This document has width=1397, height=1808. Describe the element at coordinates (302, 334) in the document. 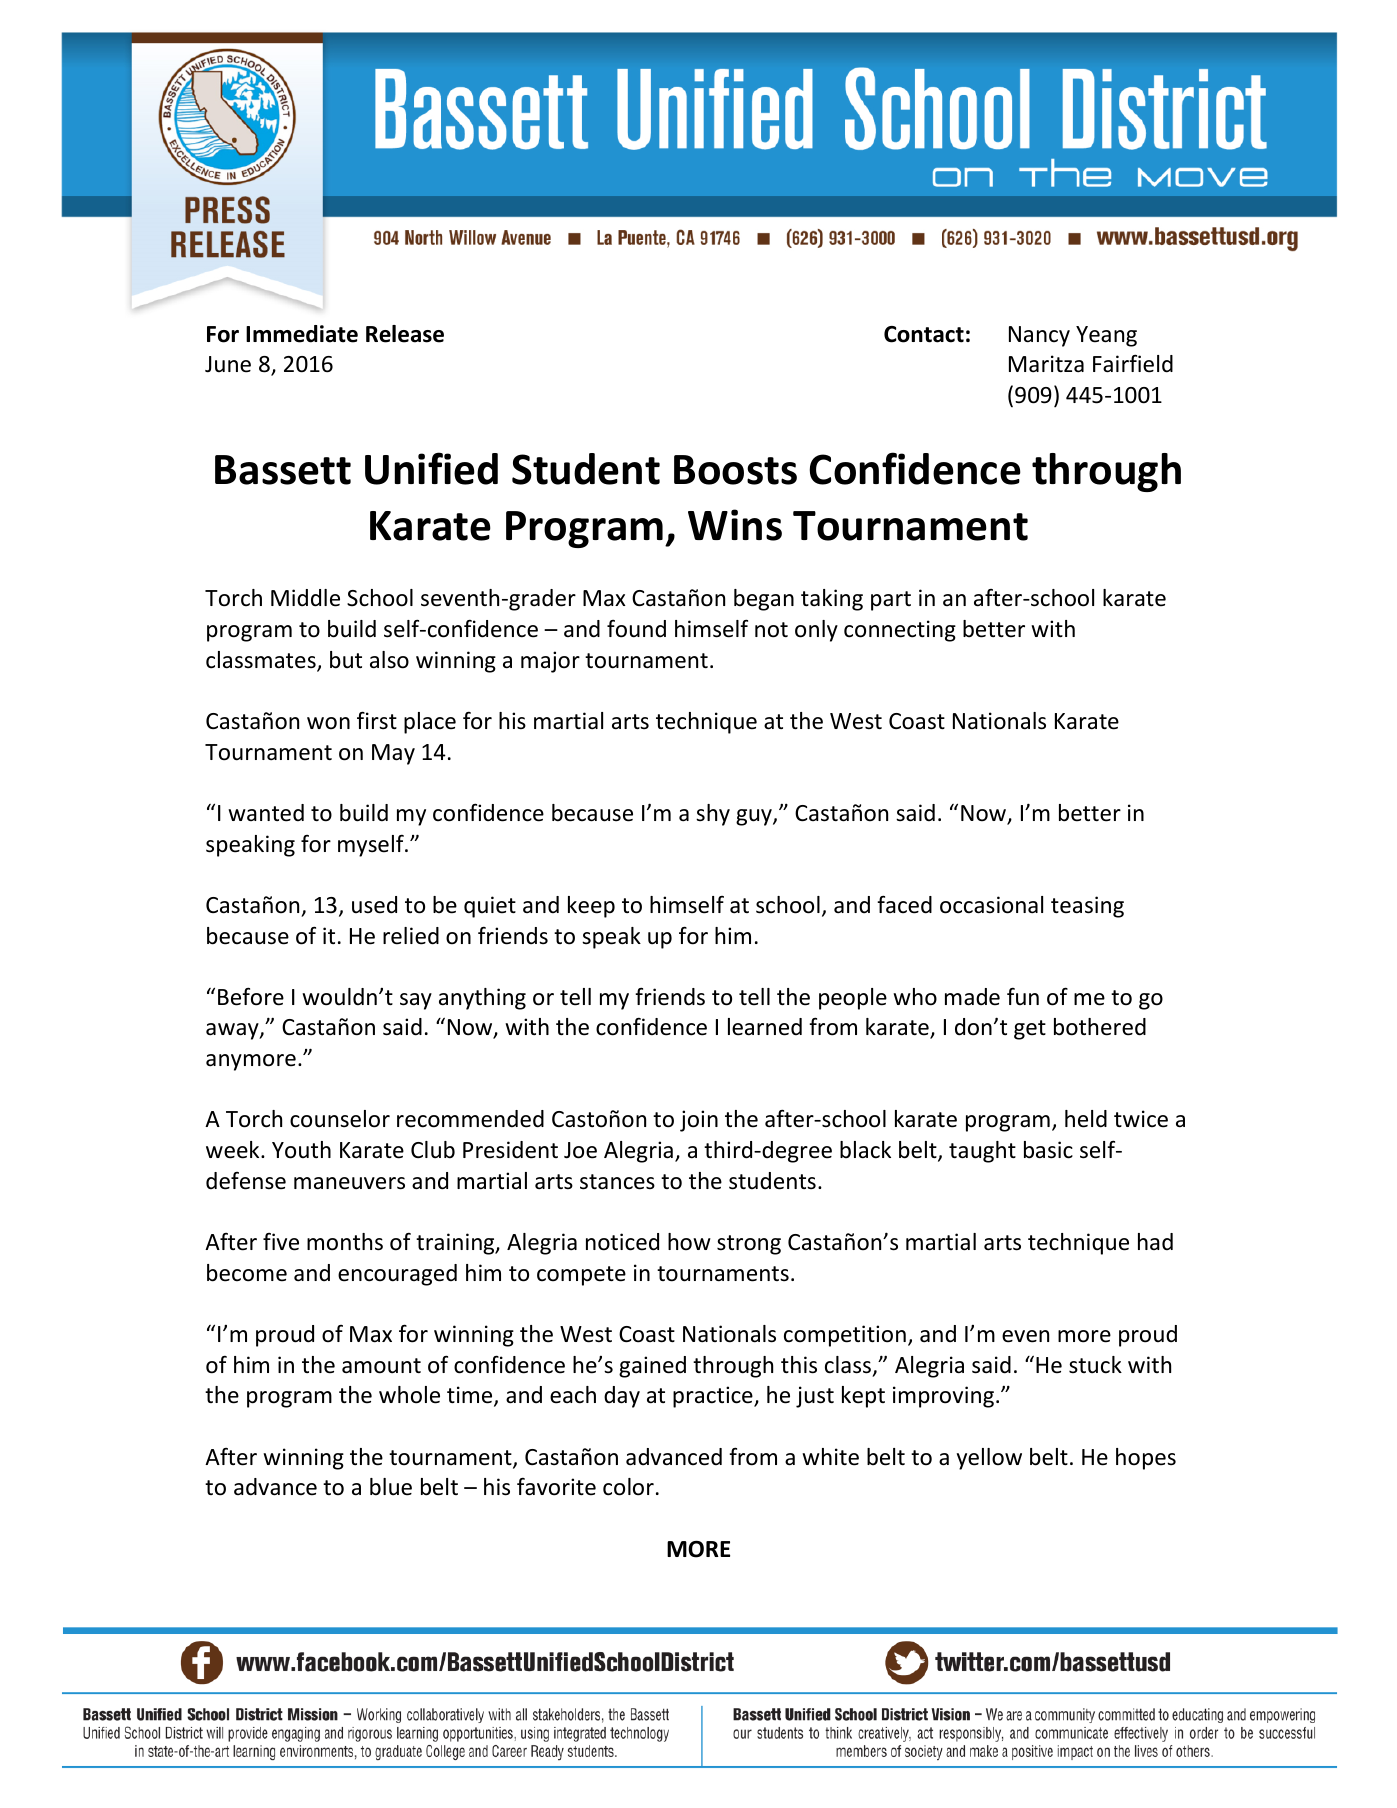

I see `Immediate` at that location.
